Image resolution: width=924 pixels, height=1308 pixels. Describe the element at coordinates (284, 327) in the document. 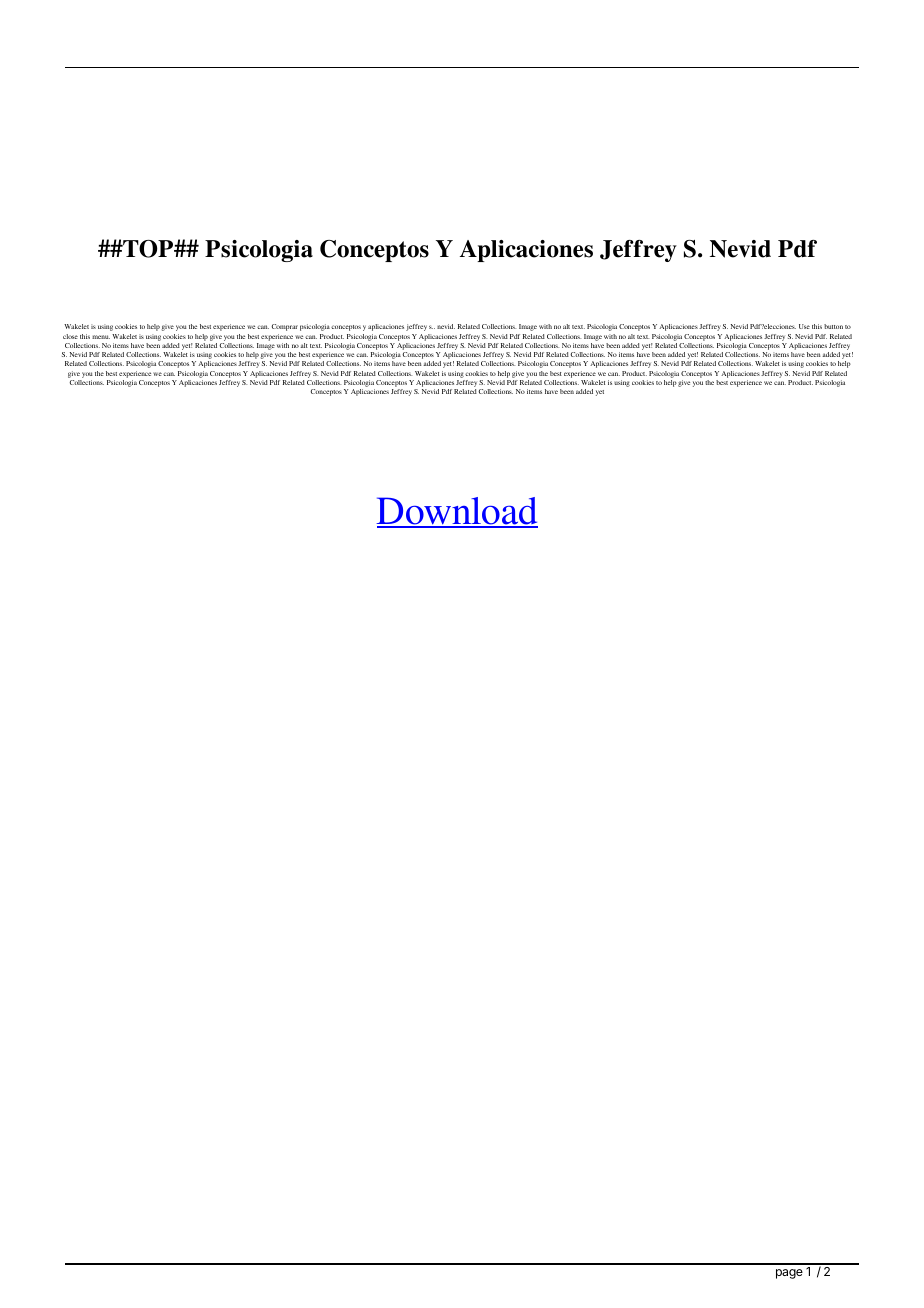

I see `Comprar` at that location.
